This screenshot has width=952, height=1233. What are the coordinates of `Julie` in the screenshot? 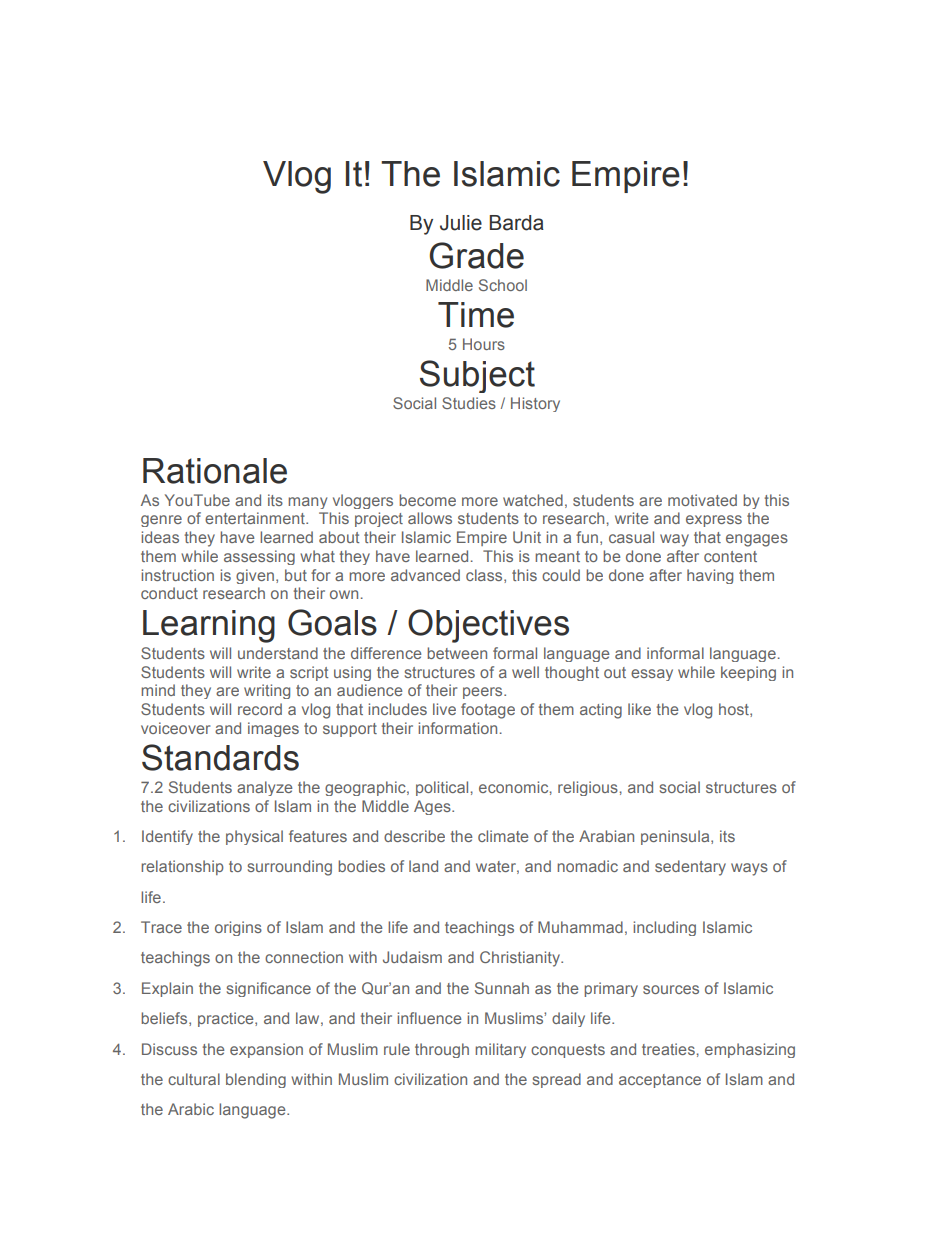 It's located at (461, 223).
